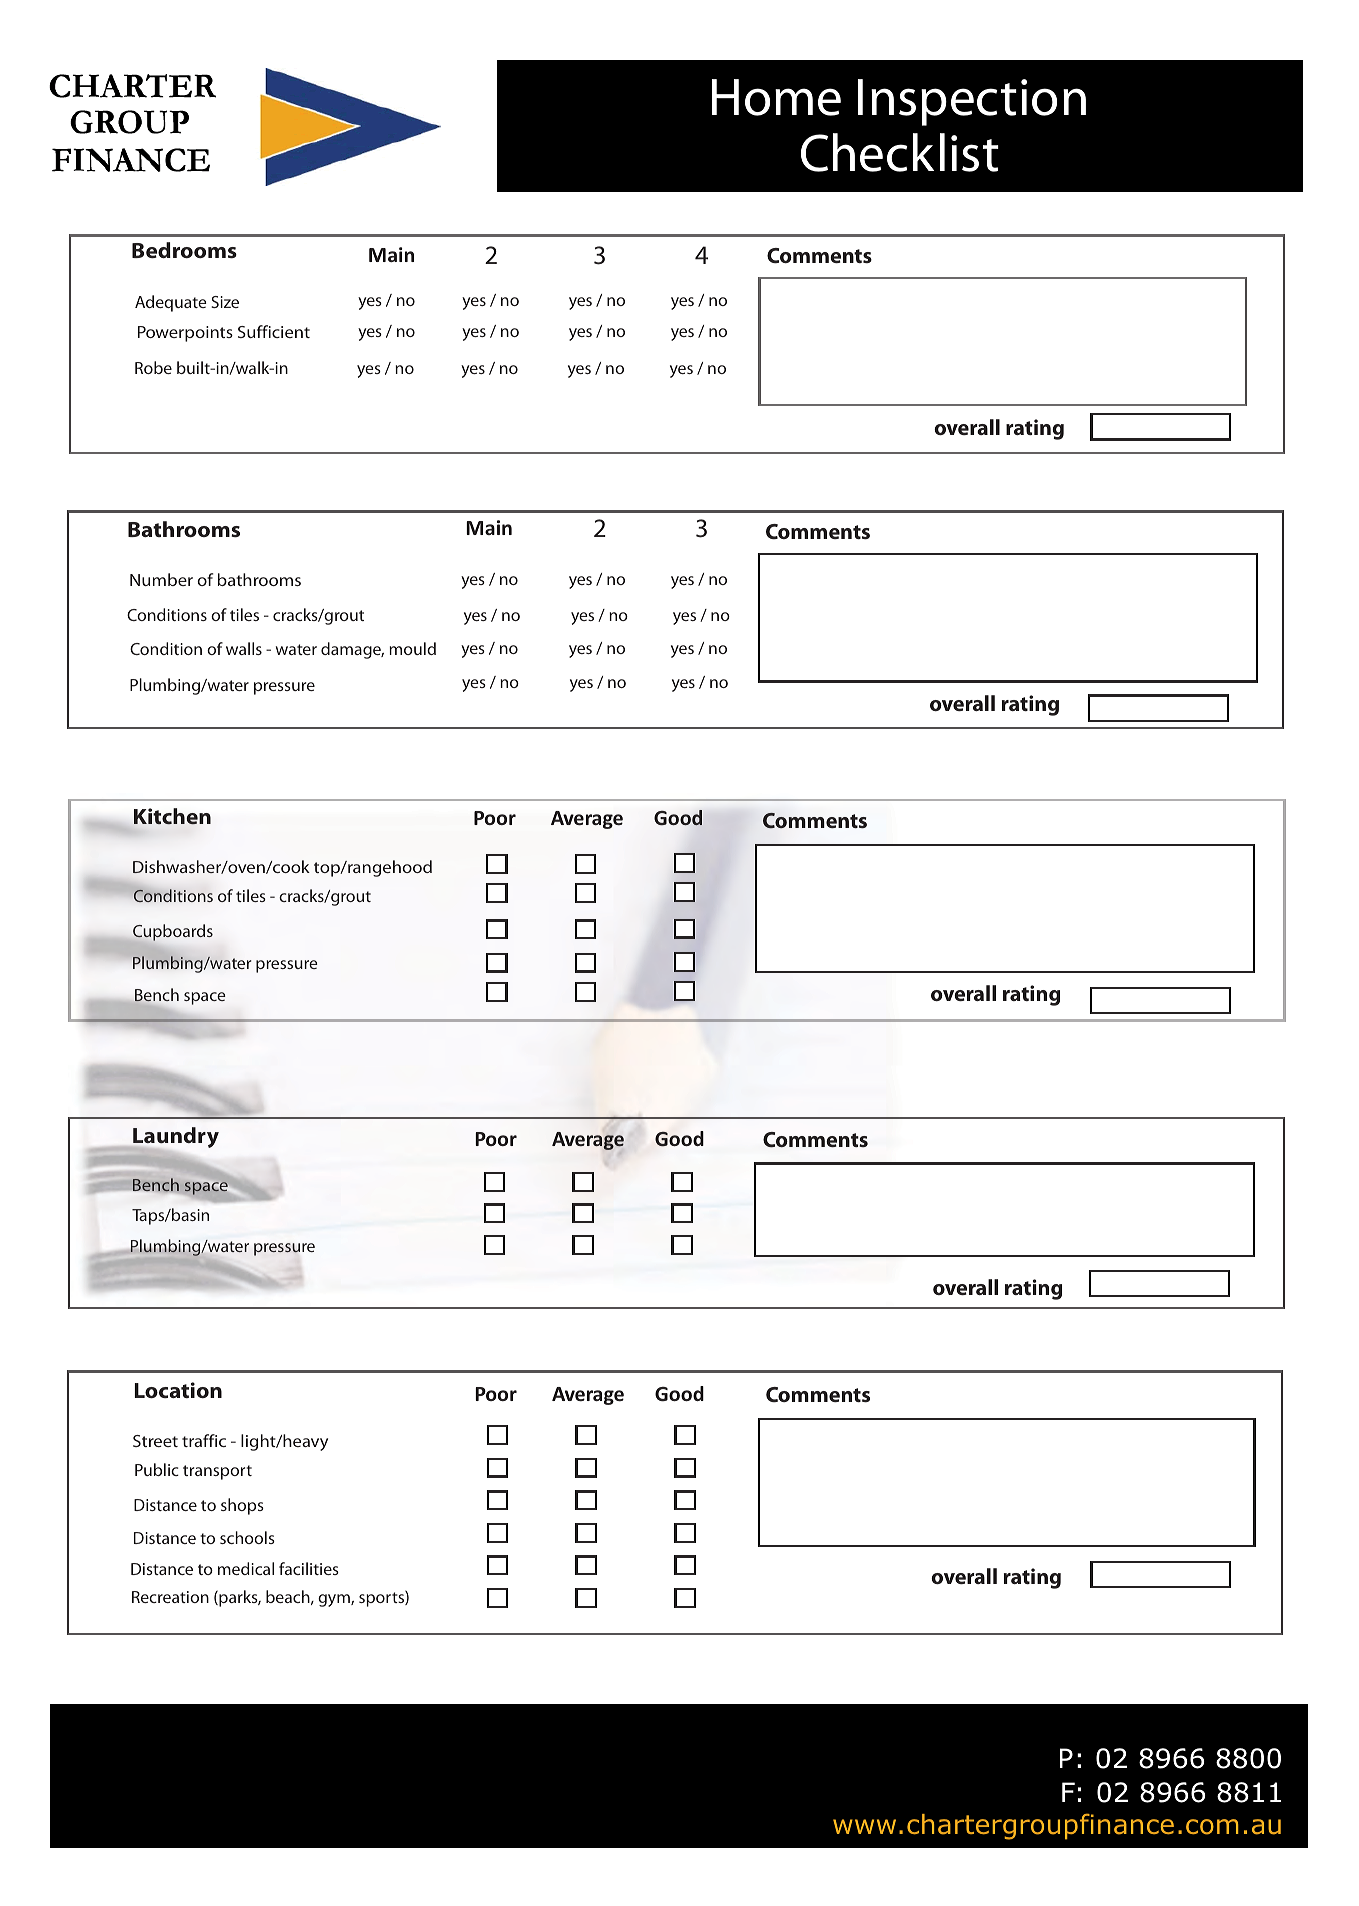 The width and height of the screenshot is (1359, 1906). What do you see at coordinates (900, 152) in the screenshot?
I see `Checklist` at bounding box center [900, 152].
